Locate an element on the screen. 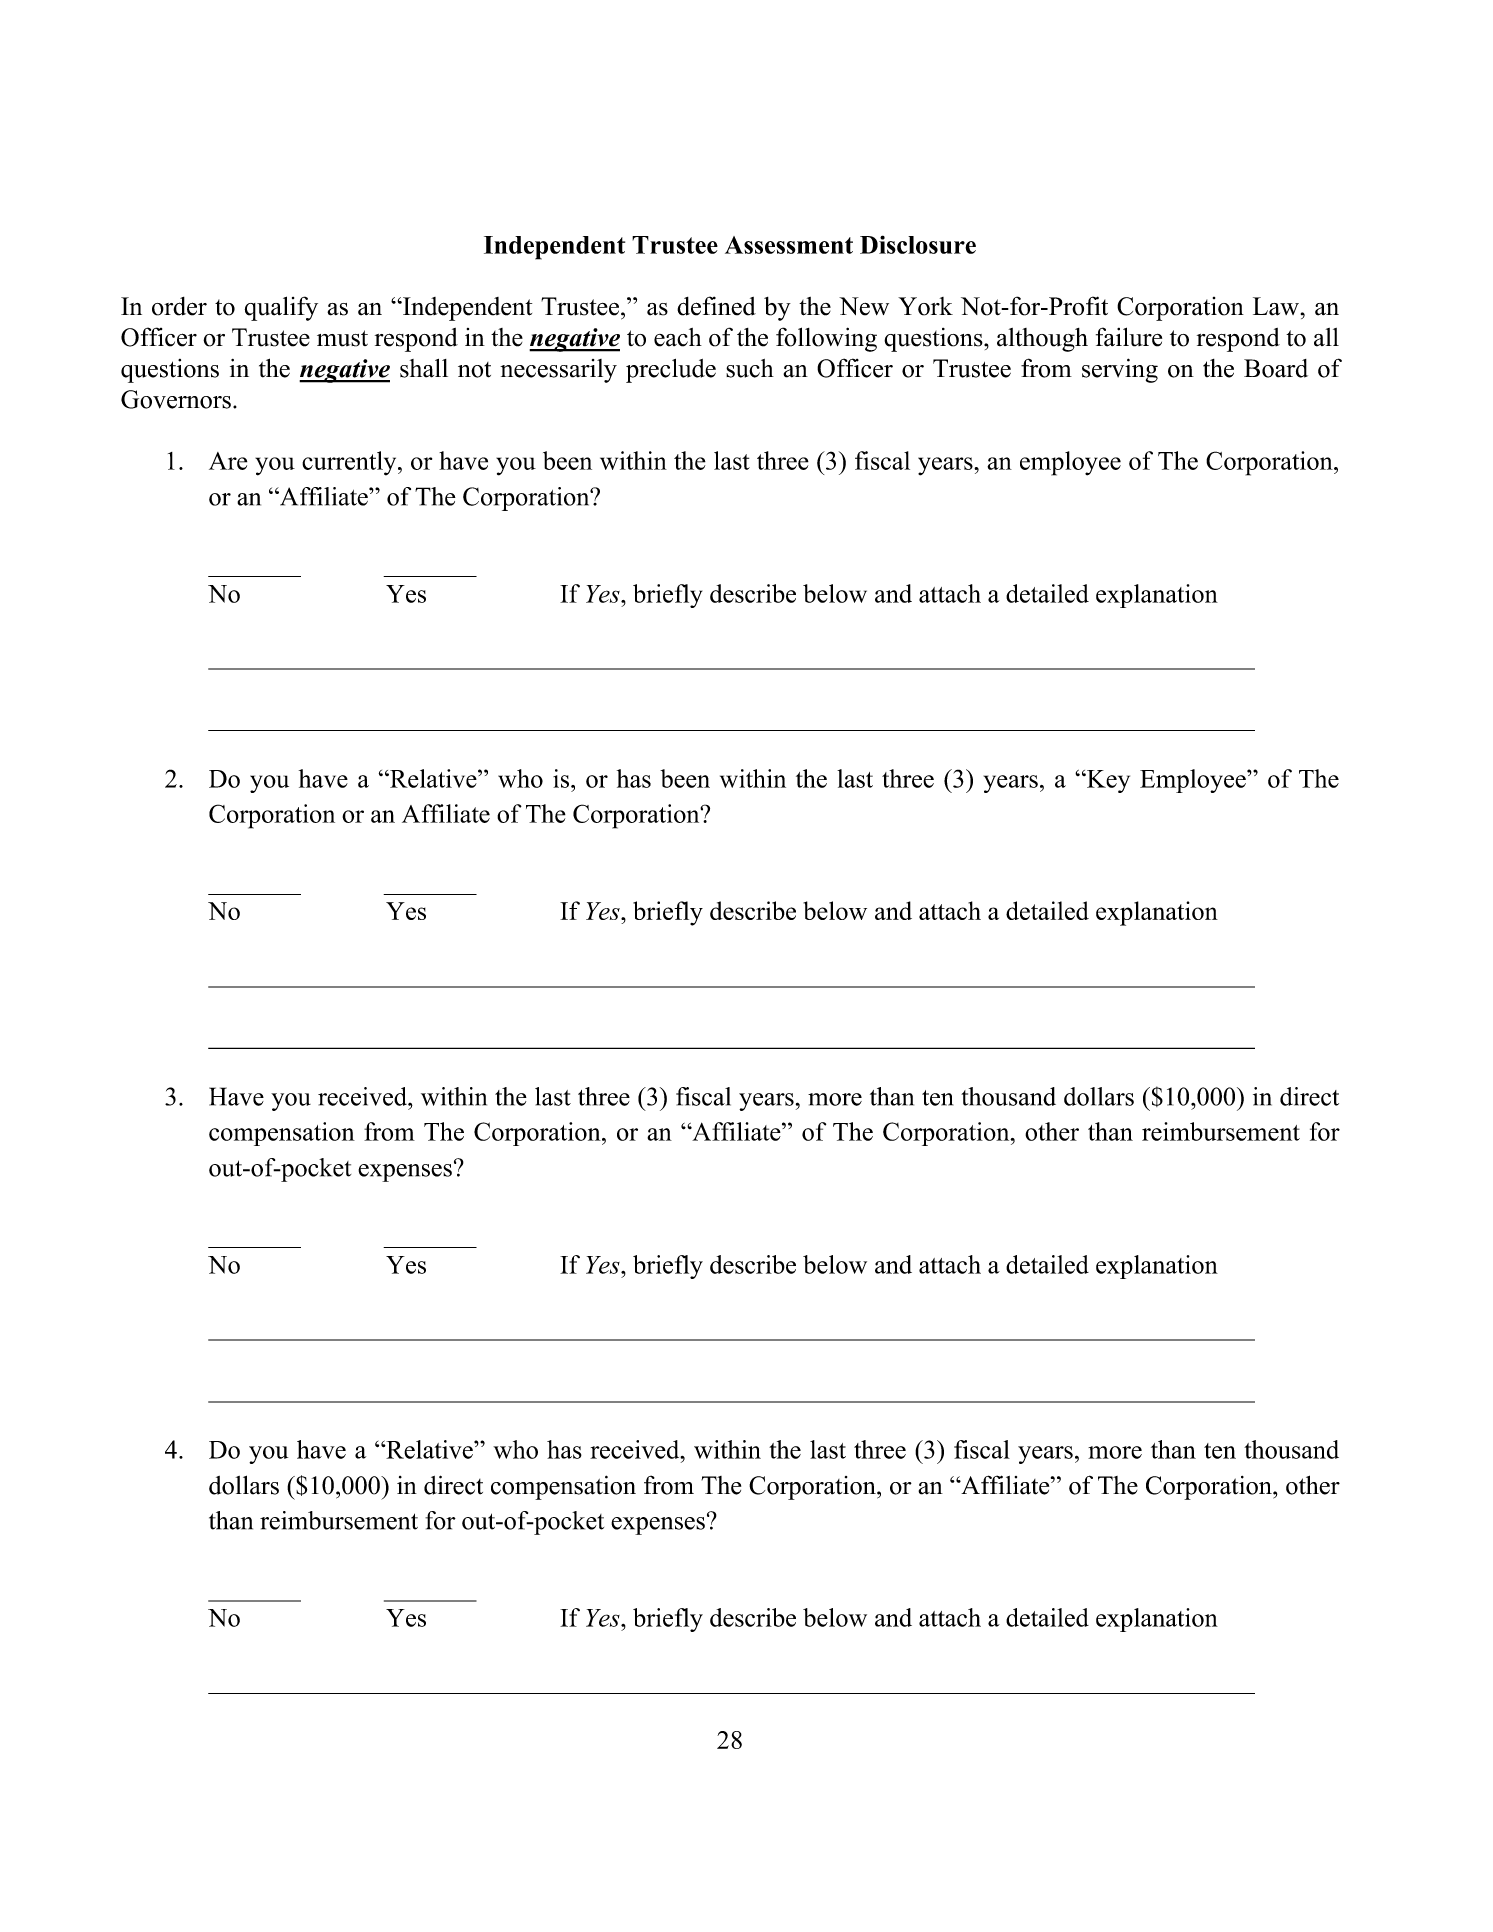 The height and width of the screenshot is (1932, 1493). Key is located at coordinates (1107, 781).
